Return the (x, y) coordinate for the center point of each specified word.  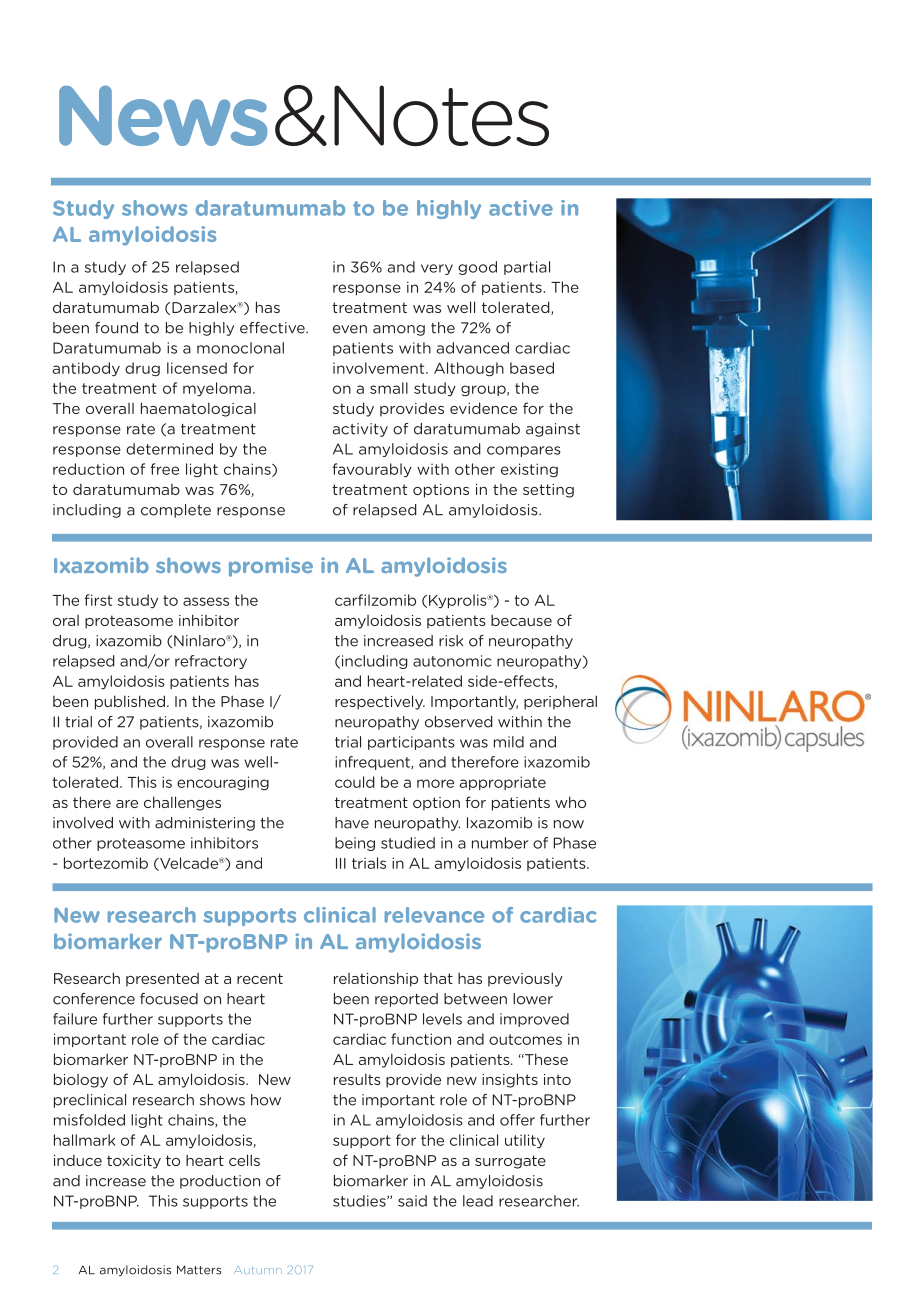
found (116, 328)
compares (524, 451)
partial (527, 268)
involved (83, 823)
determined (169, 449)
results (357, 1079)
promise (271, 567)
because (521, 620)
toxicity (134, 1162)
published (130, 702)
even (350, 329)
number (500, 843)
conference (94, 999)
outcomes (525, 1039)
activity (360, 430)
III (341, 863)
